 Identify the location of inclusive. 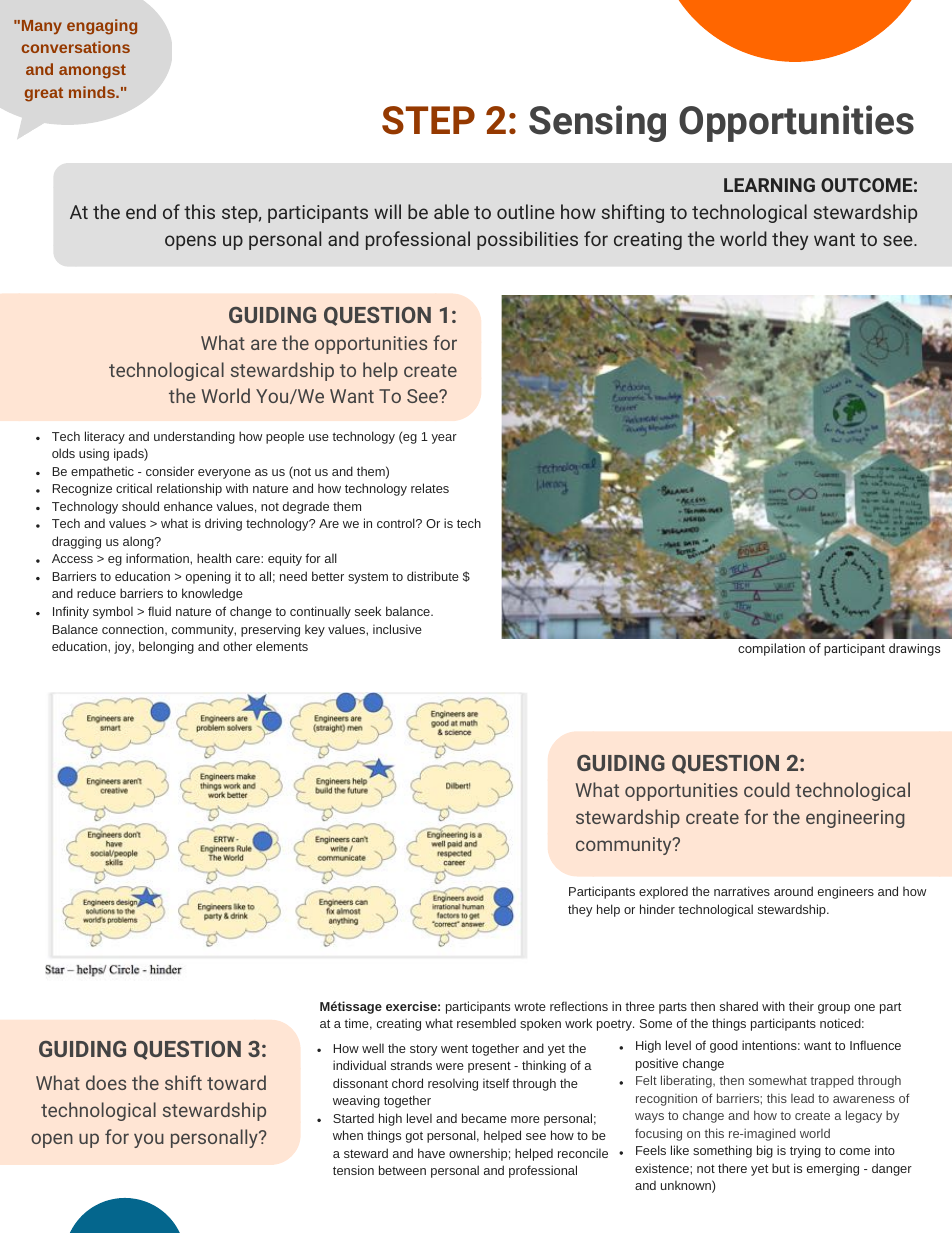
(397, 629).
